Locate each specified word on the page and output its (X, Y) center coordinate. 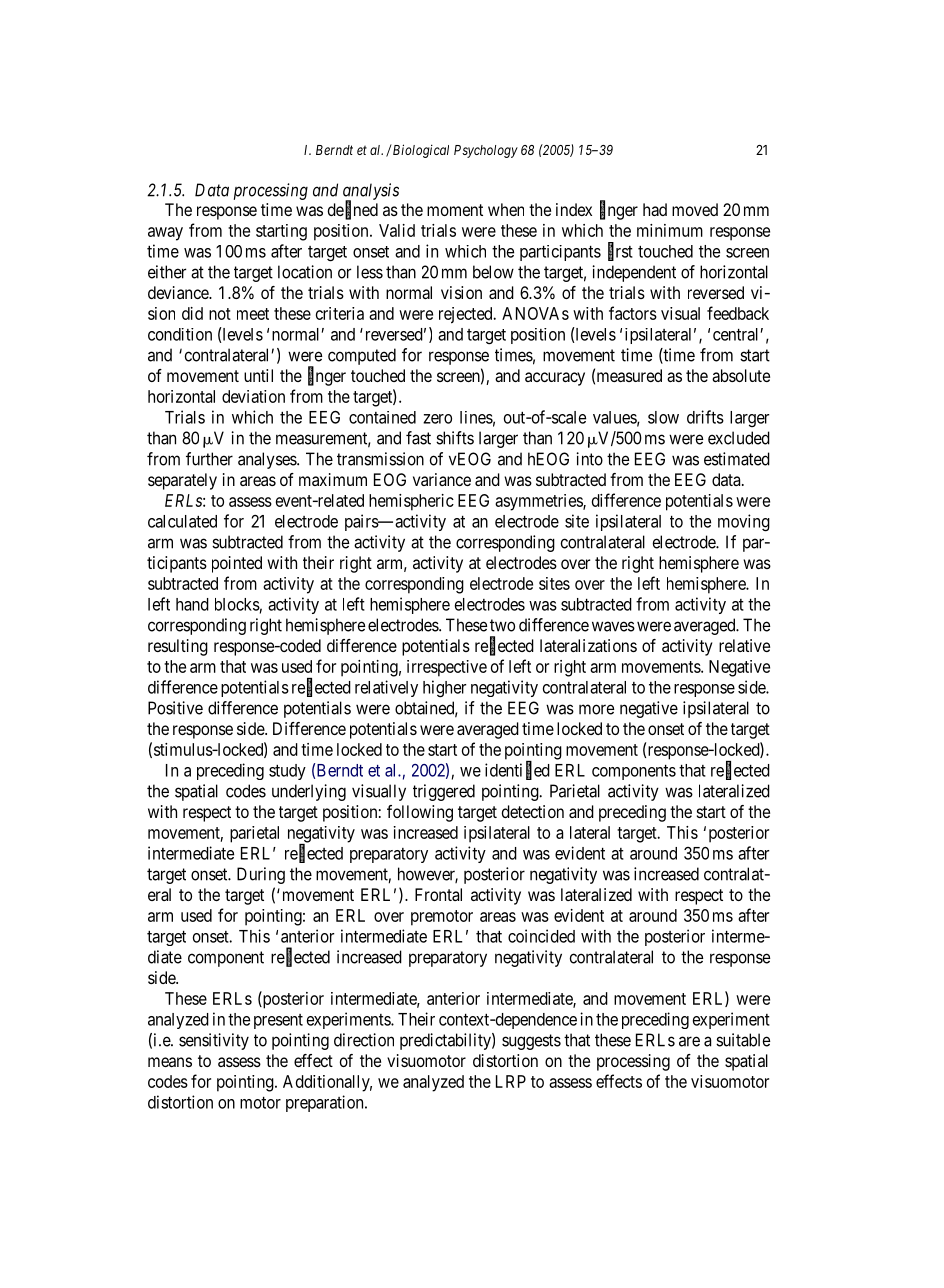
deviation (253, 396)
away (165, 234)
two (502, 625)
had (655, 209)
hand (192, 604)
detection (533, 811)
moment (455, 210)
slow (663, 417)
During (261, 875)
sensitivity (214, 1041)
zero (437, 419)
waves (613, 626)
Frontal (438, 894)
